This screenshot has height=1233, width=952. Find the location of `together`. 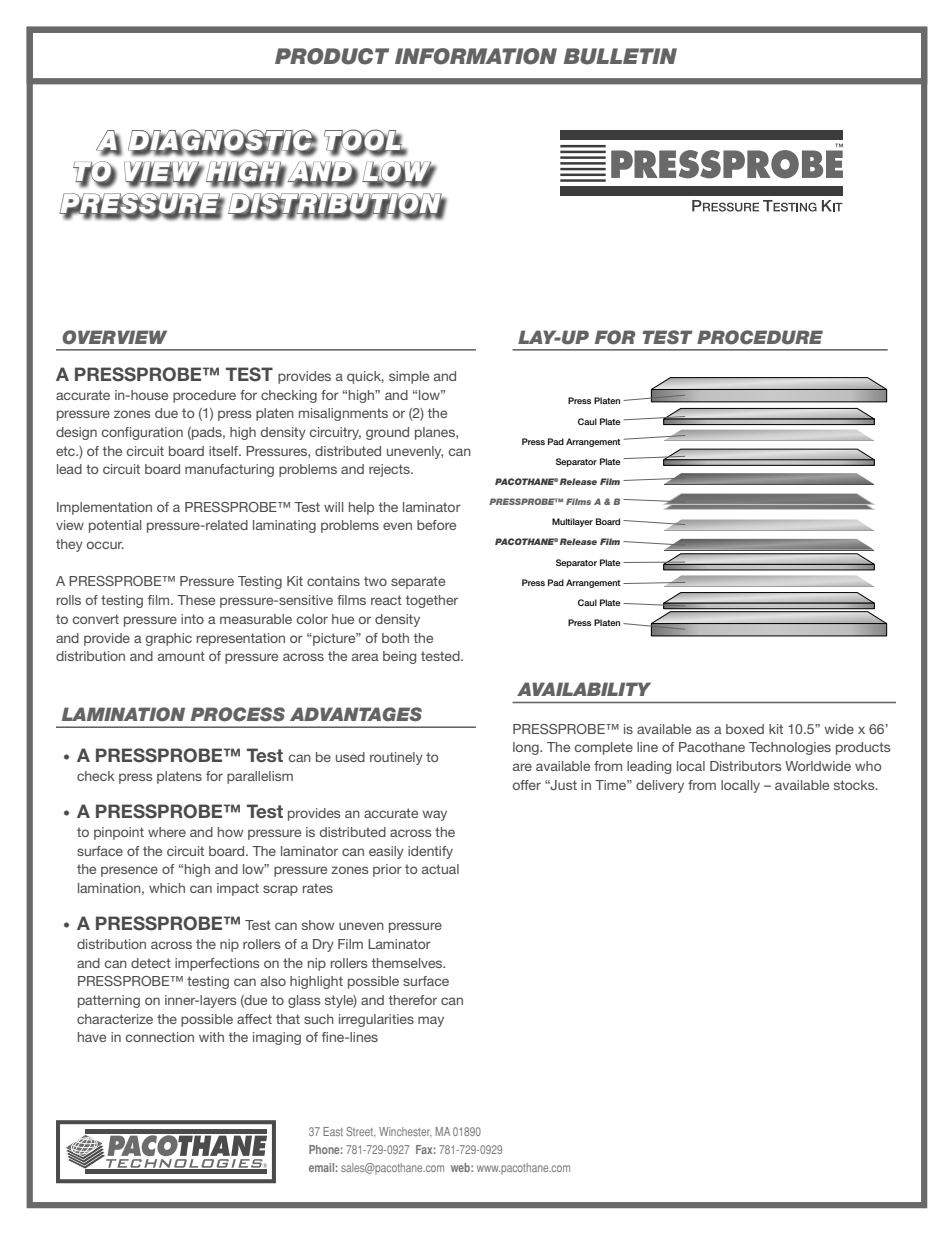

together is located at coordinates (432, 601).
